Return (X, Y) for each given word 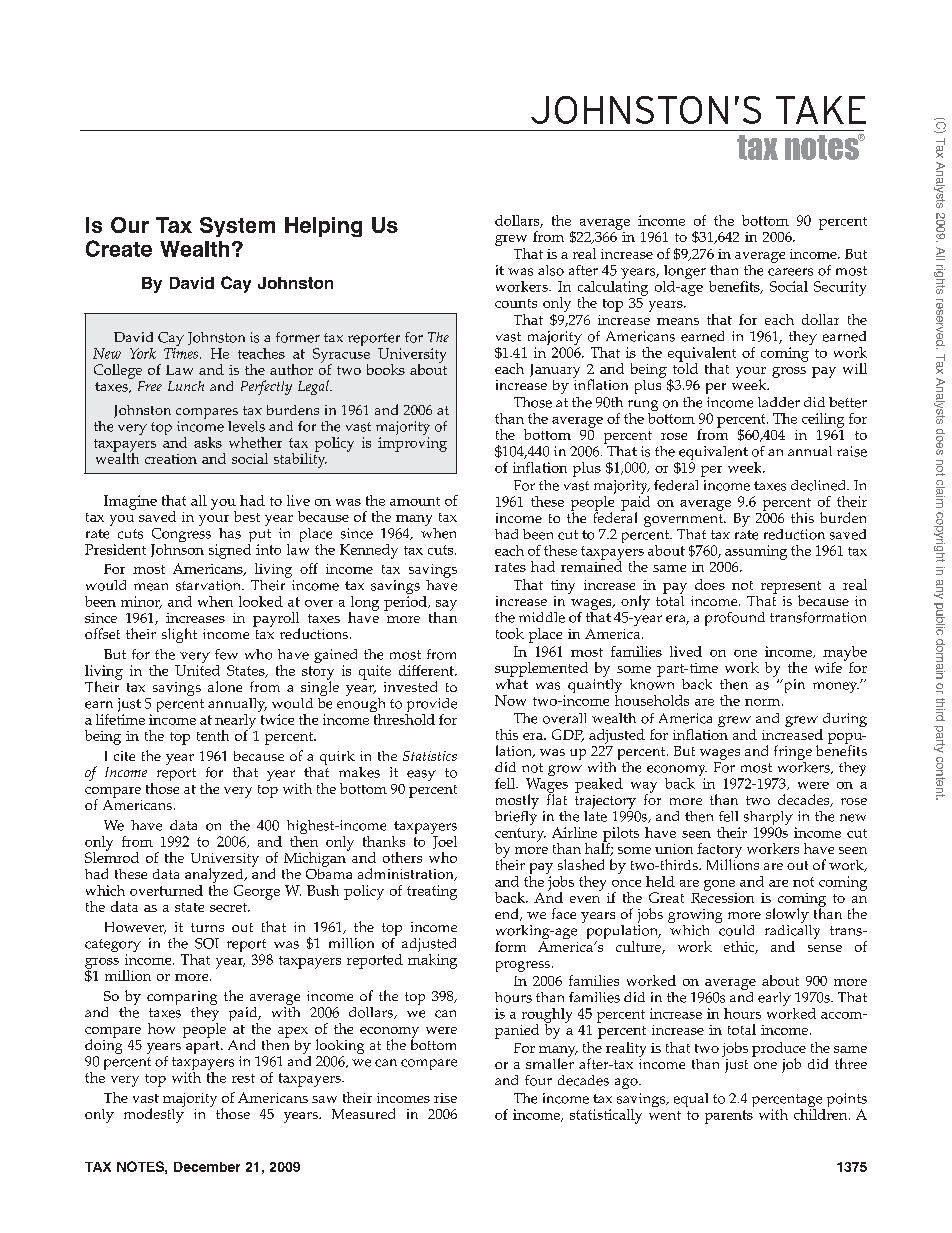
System (237, 227)
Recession (722, 896)
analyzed (215, 877)
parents (729, 1117)
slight (179, 635)
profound (735, 619)
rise (445, 1098)
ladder (779, 402)
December (207, 1167)
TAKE (821, 110)
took (510, 633)
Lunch (186, 386)
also (551, 270)
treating (432, 892)
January (555, 371)
